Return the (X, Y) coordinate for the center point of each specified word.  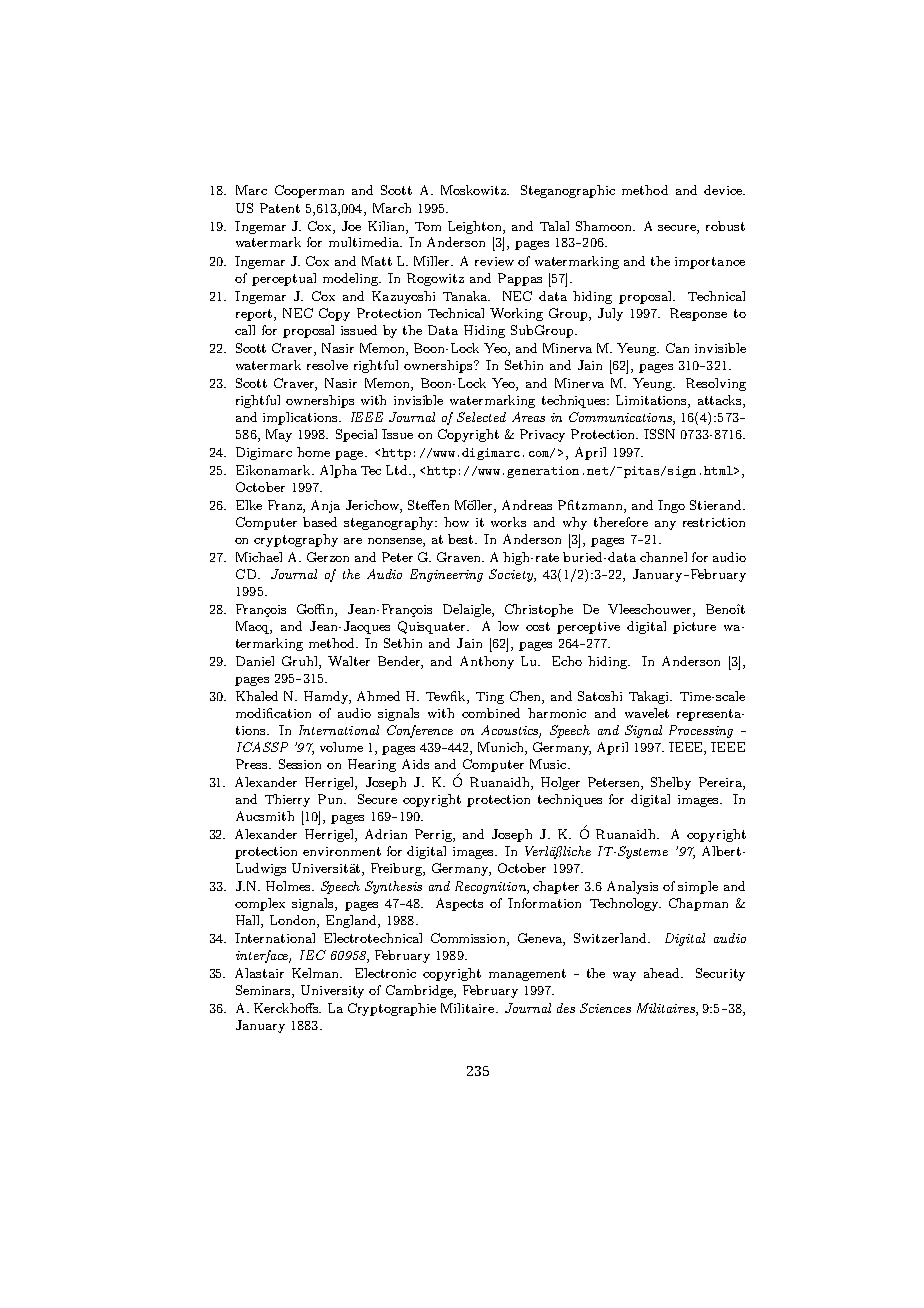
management (527, 975)
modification (273, 713)
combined (491, 713)
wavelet (647, 713)
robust (725, 226)
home (313, 452)
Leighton (476, 227)
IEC (313, 955)
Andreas (527, 505)
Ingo (671, 506)
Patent (280, 208)
